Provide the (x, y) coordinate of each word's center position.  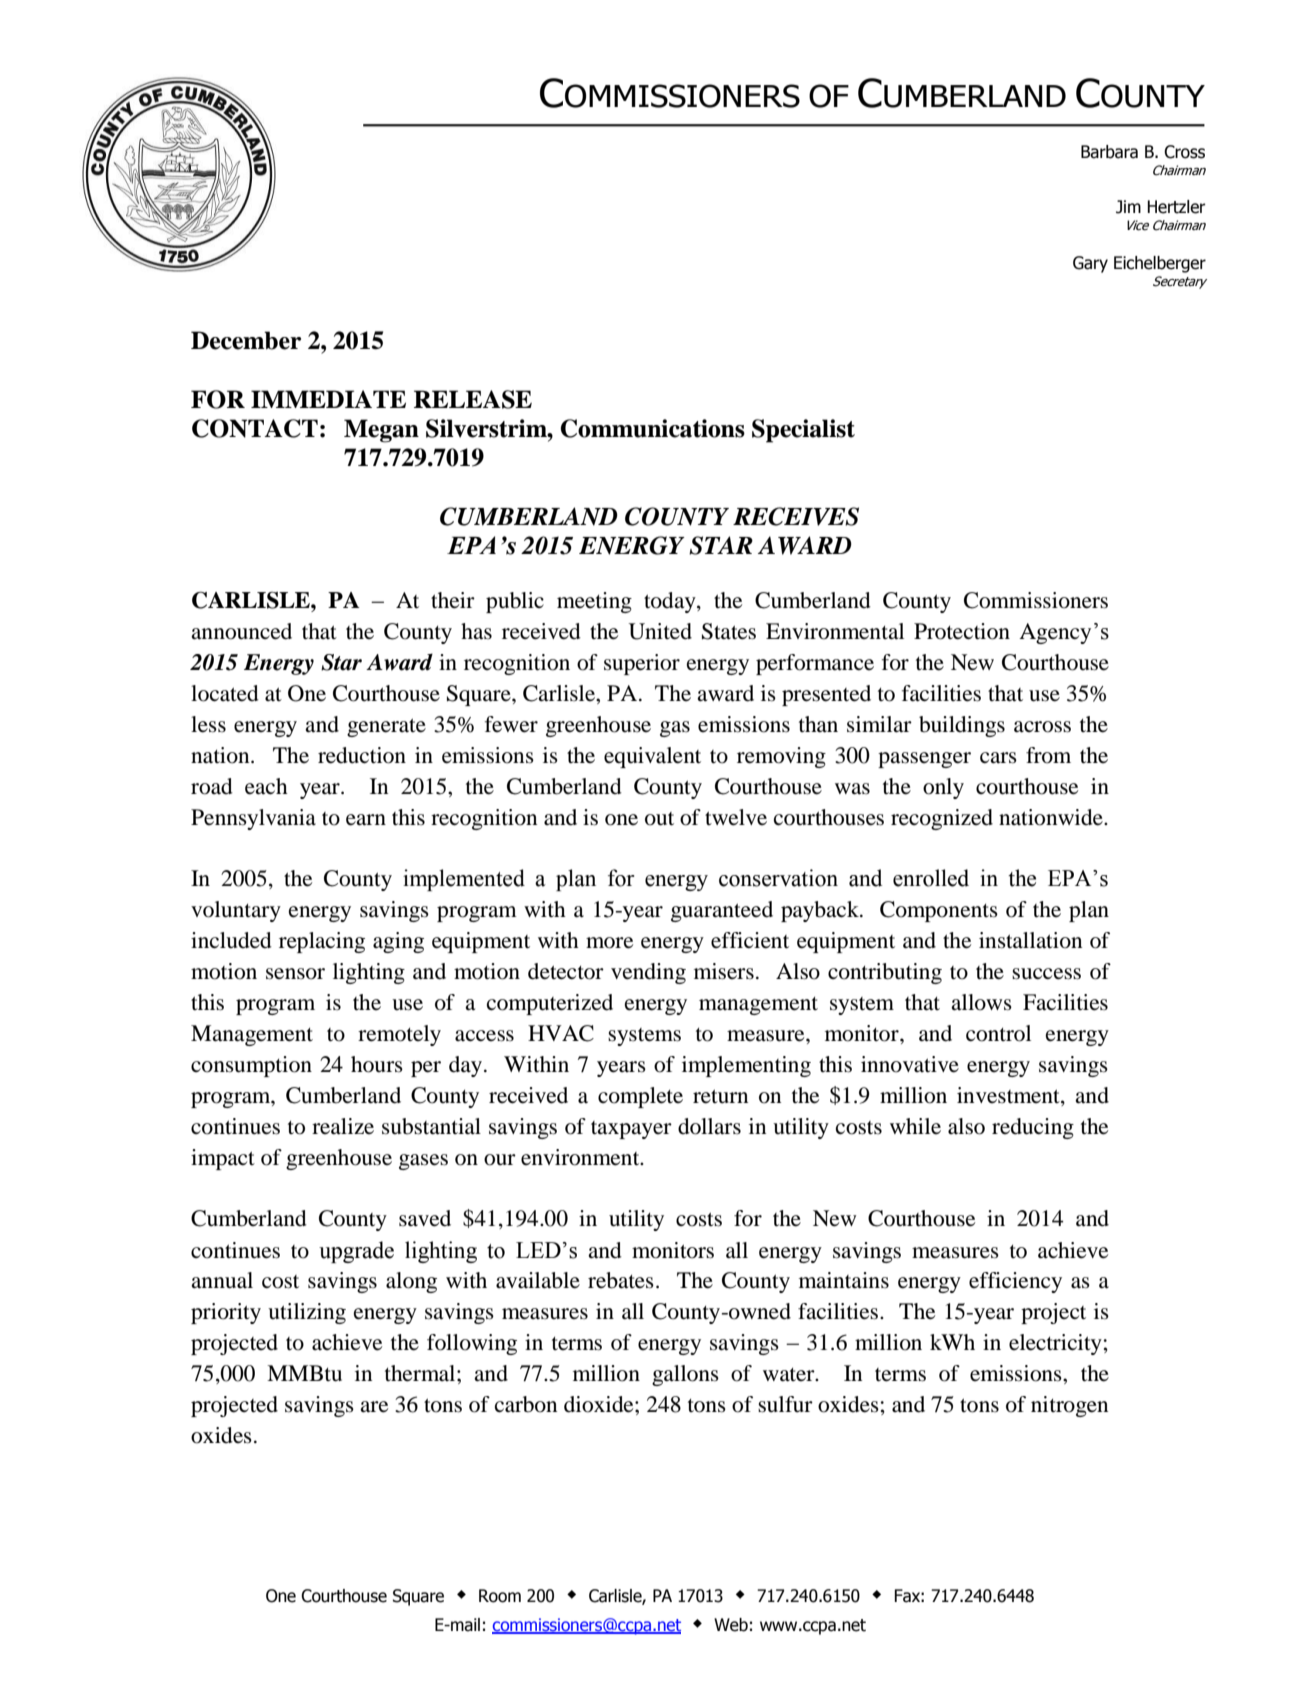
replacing (322, 942)
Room (500, 1596)
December (246, 340)
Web (731, 1625)
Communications (653, 428)
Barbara (1109, 152)
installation (1030, 940)
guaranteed (722, 911)
